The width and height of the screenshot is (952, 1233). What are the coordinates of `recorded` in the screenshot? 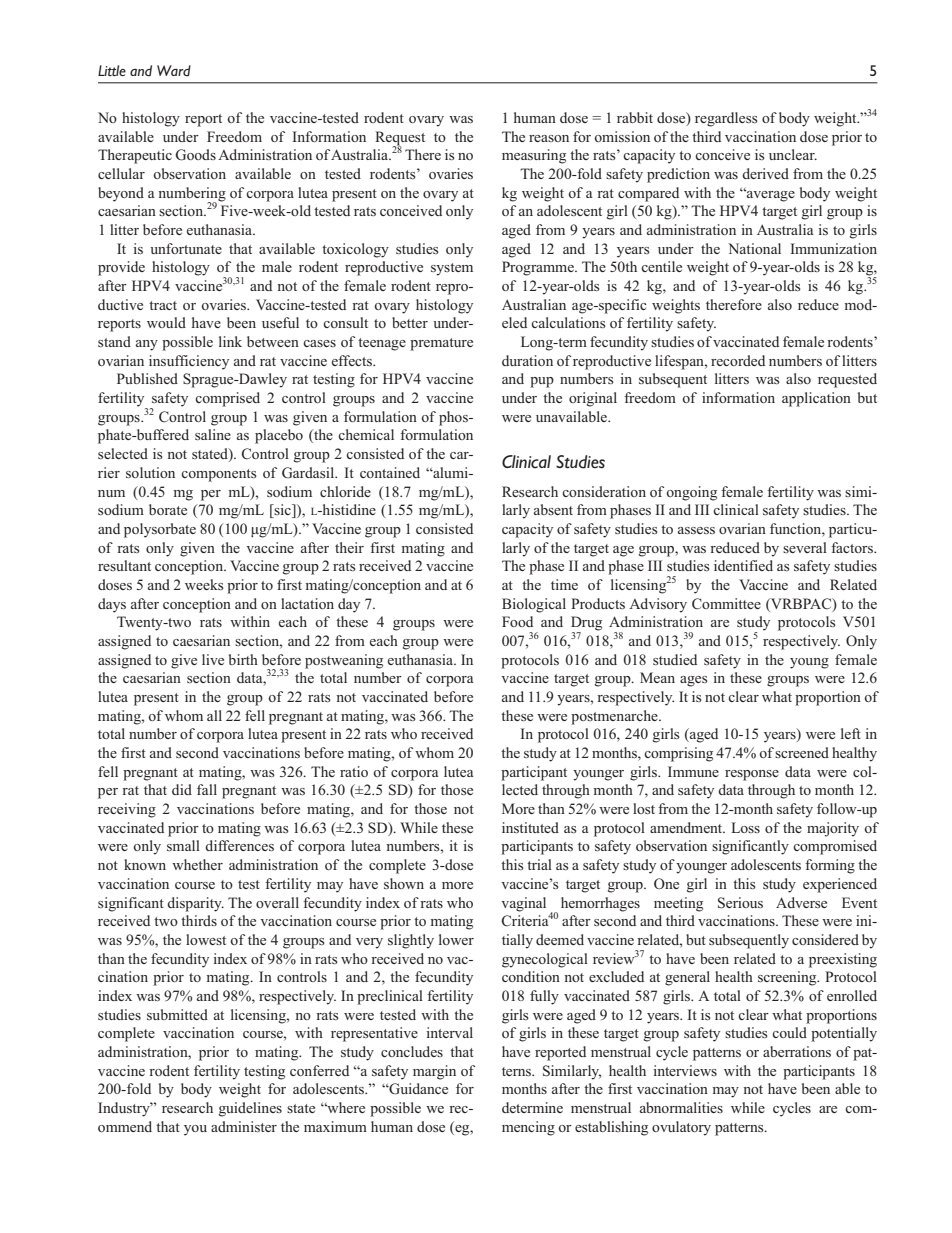 It's located at (738, 360).
